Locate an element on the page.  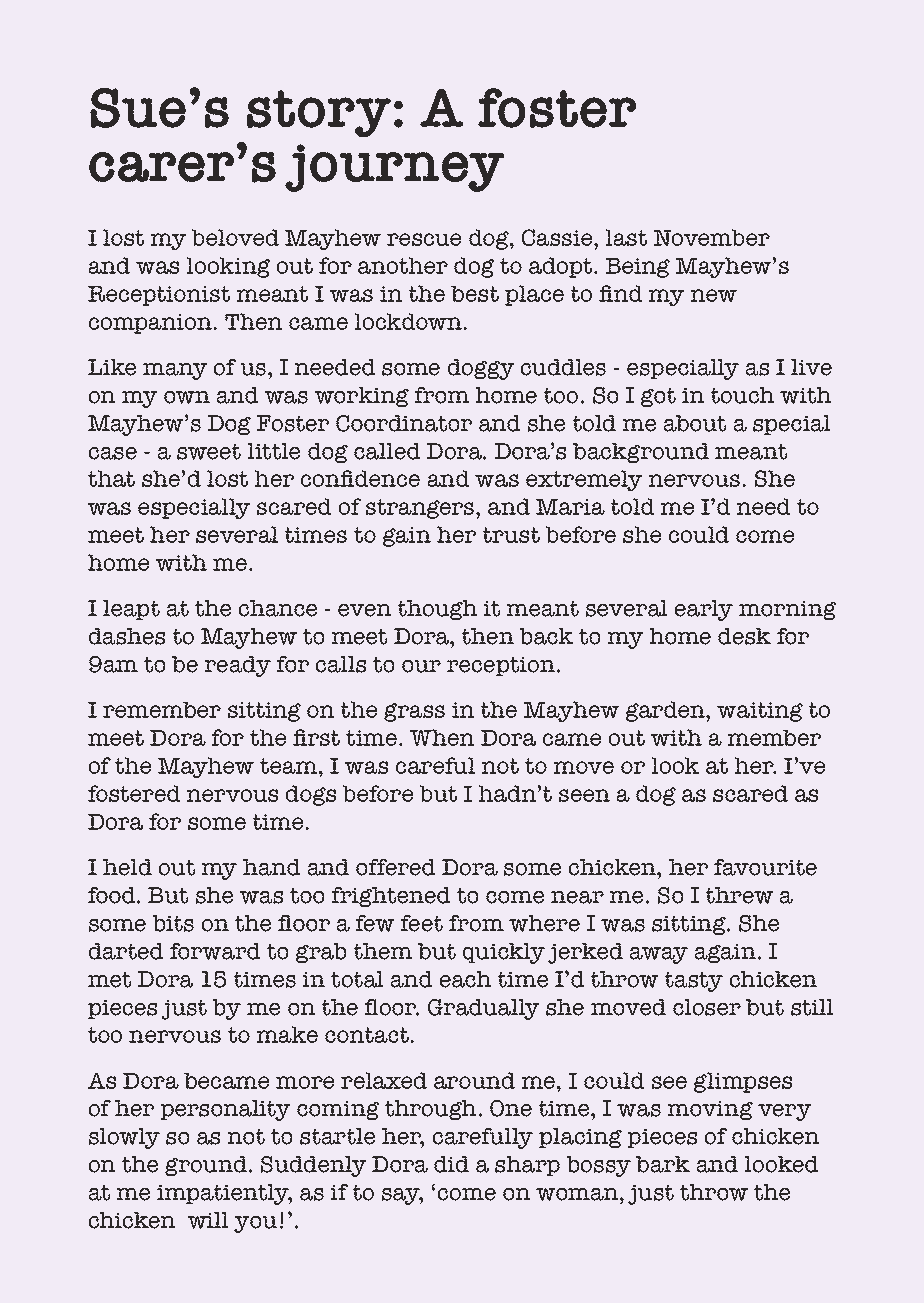
strangers is located at coordinates (421, 509).
